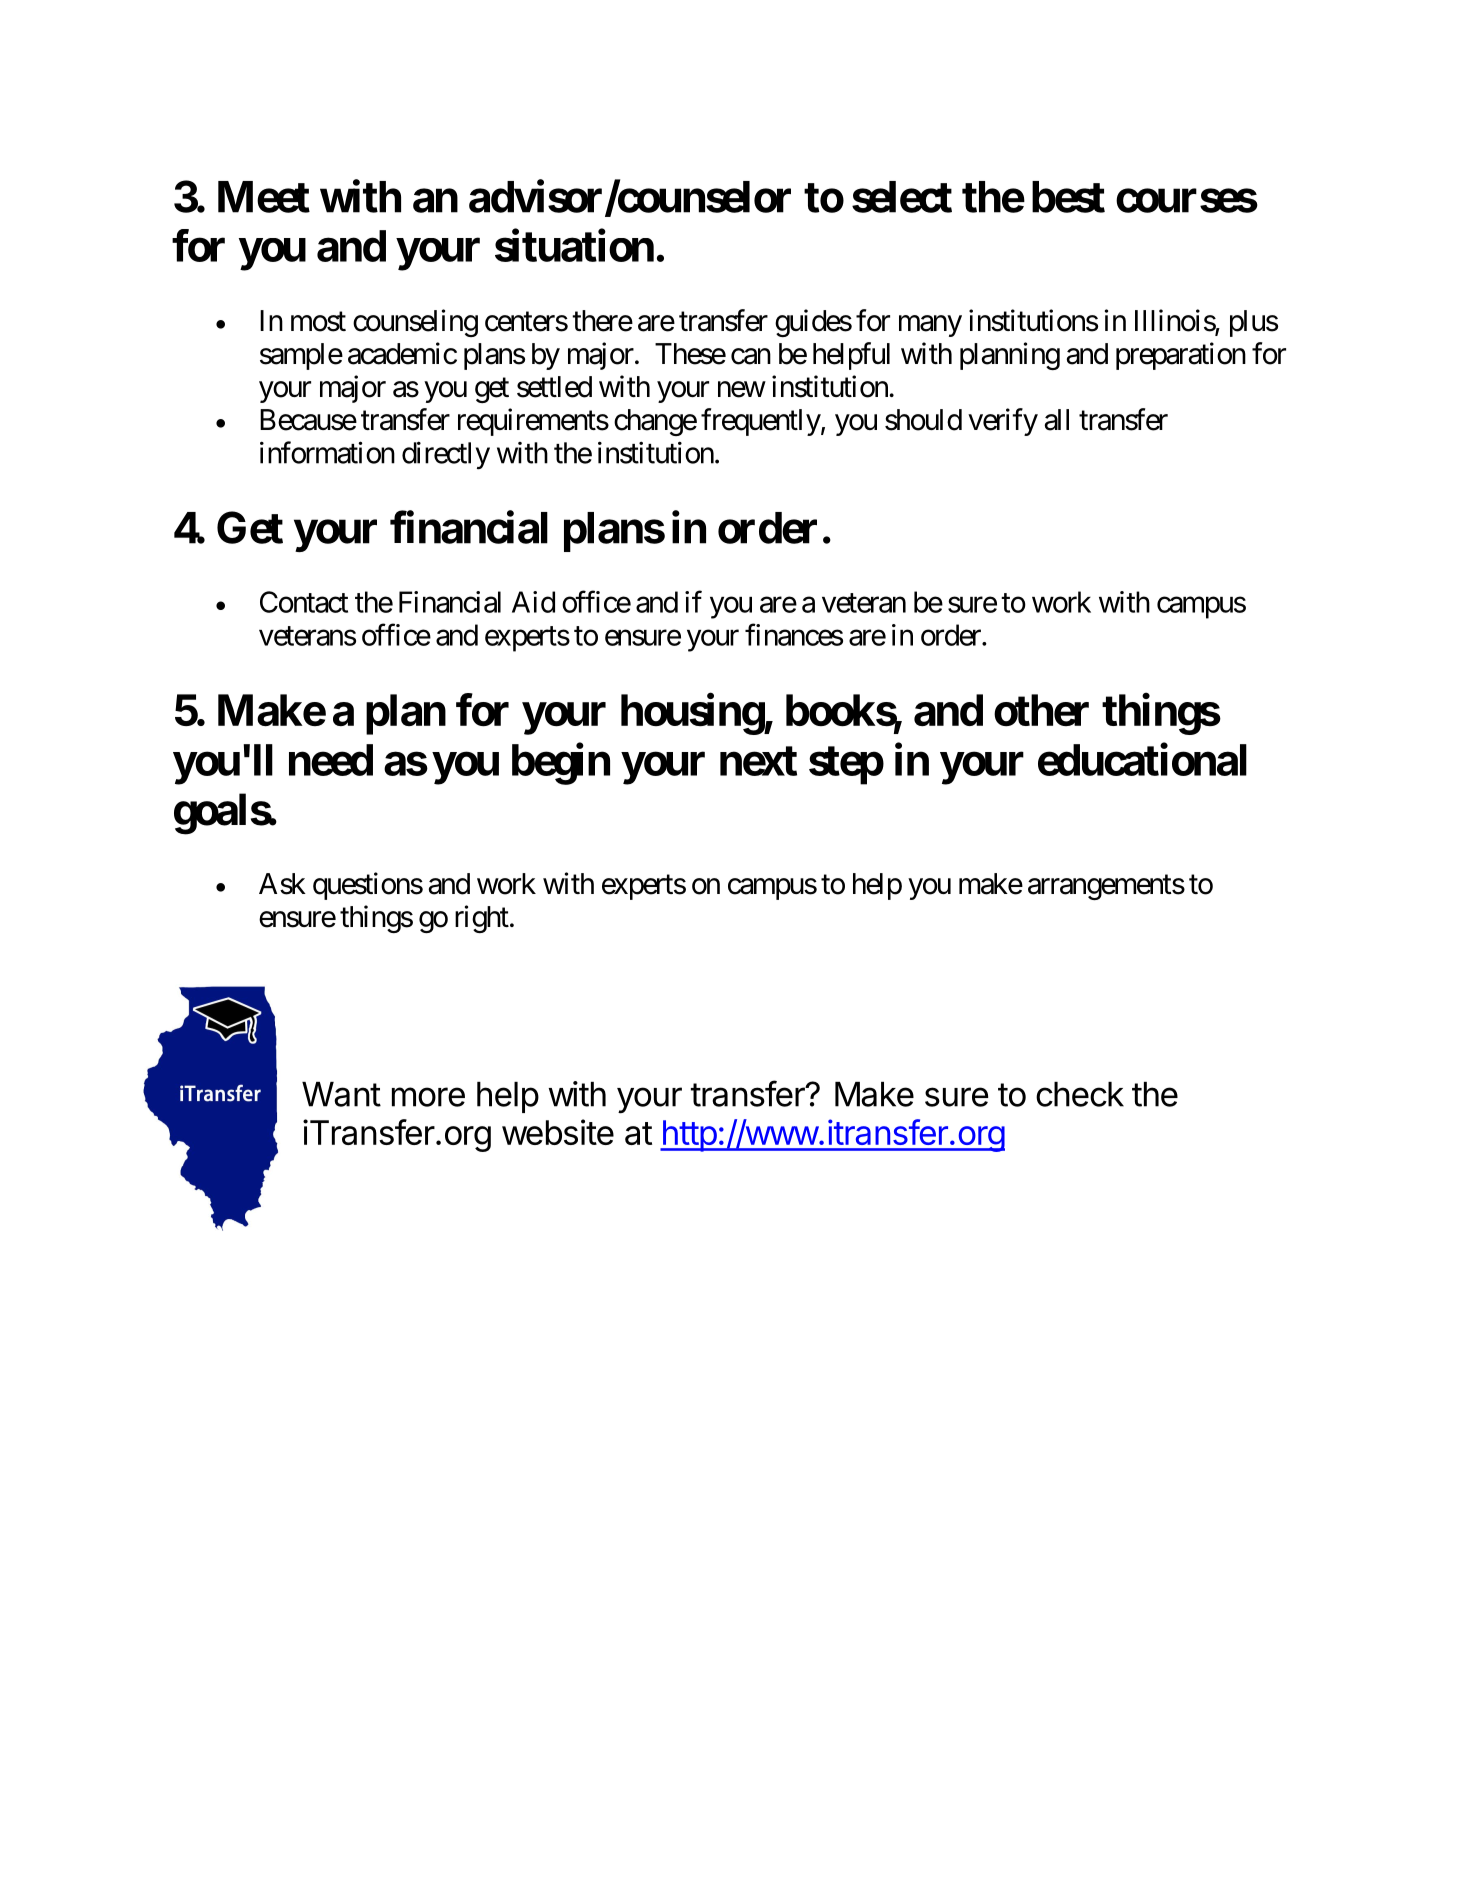 This screenshot has width=1464, height=1895. What do you see at coordinates (758, 761) in the screenshot?
I see `next` at bounding box center [758, 761].
